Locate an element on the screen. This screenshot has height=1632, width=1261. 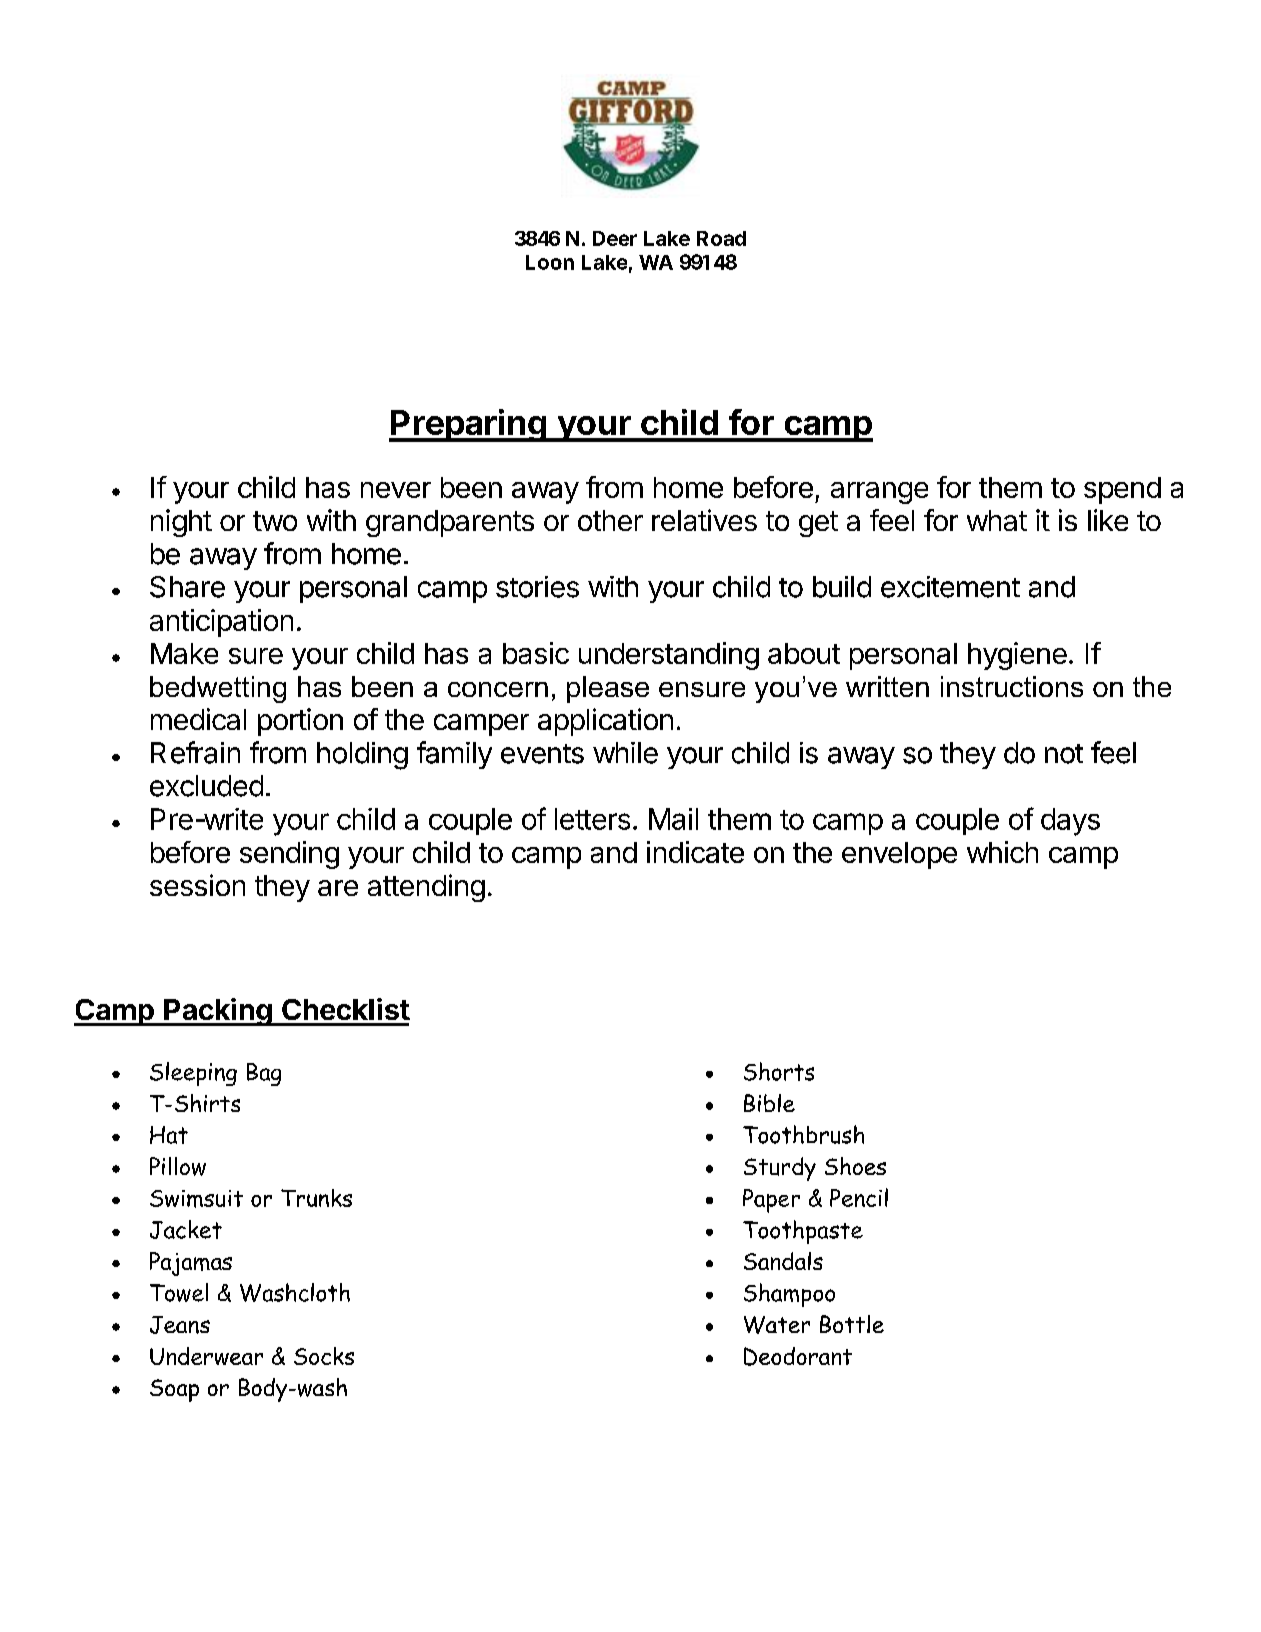
Road is located at coordinates (721, 238).
